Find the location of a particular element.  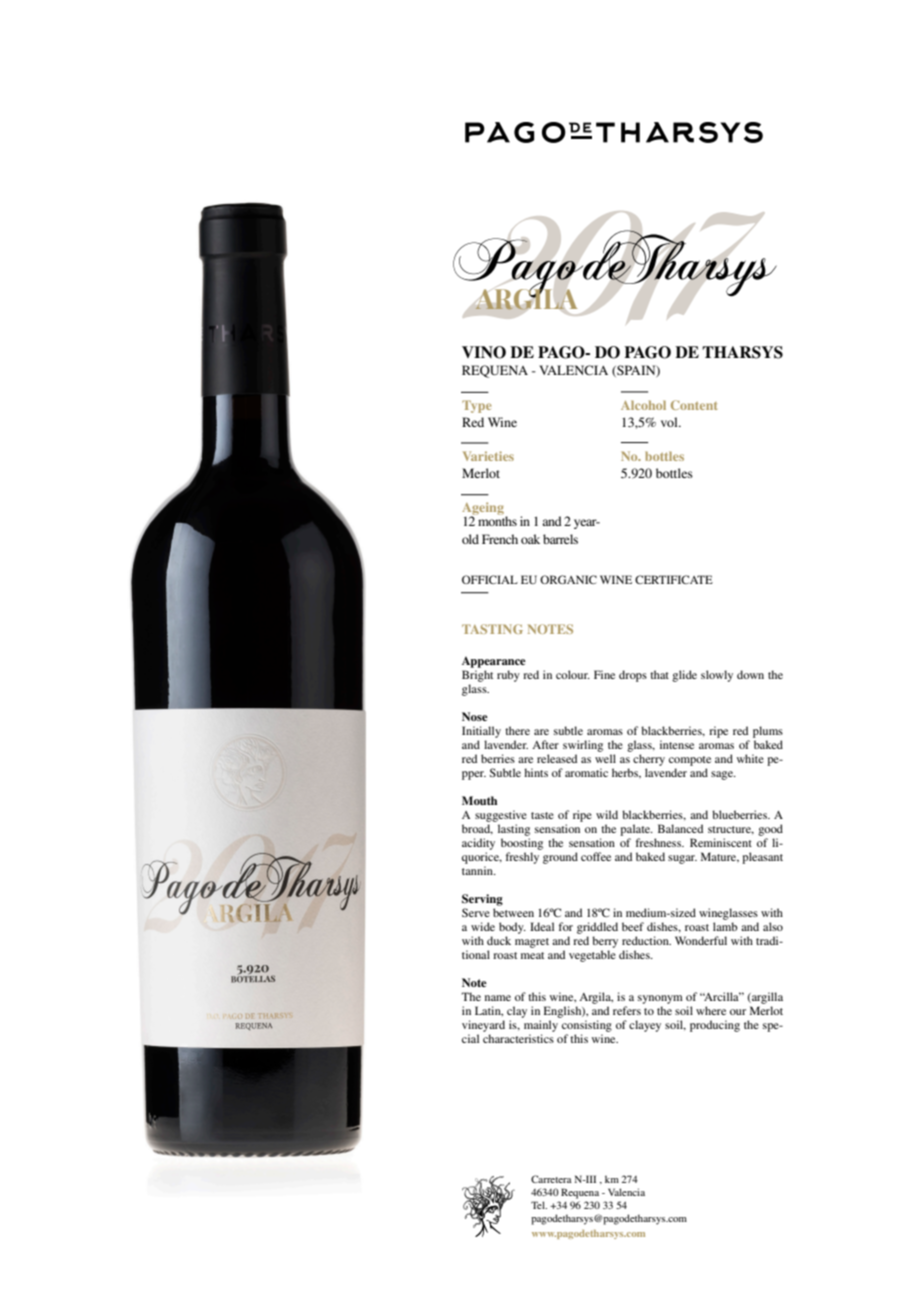

Tel is located at coordinates (539, 1205).
